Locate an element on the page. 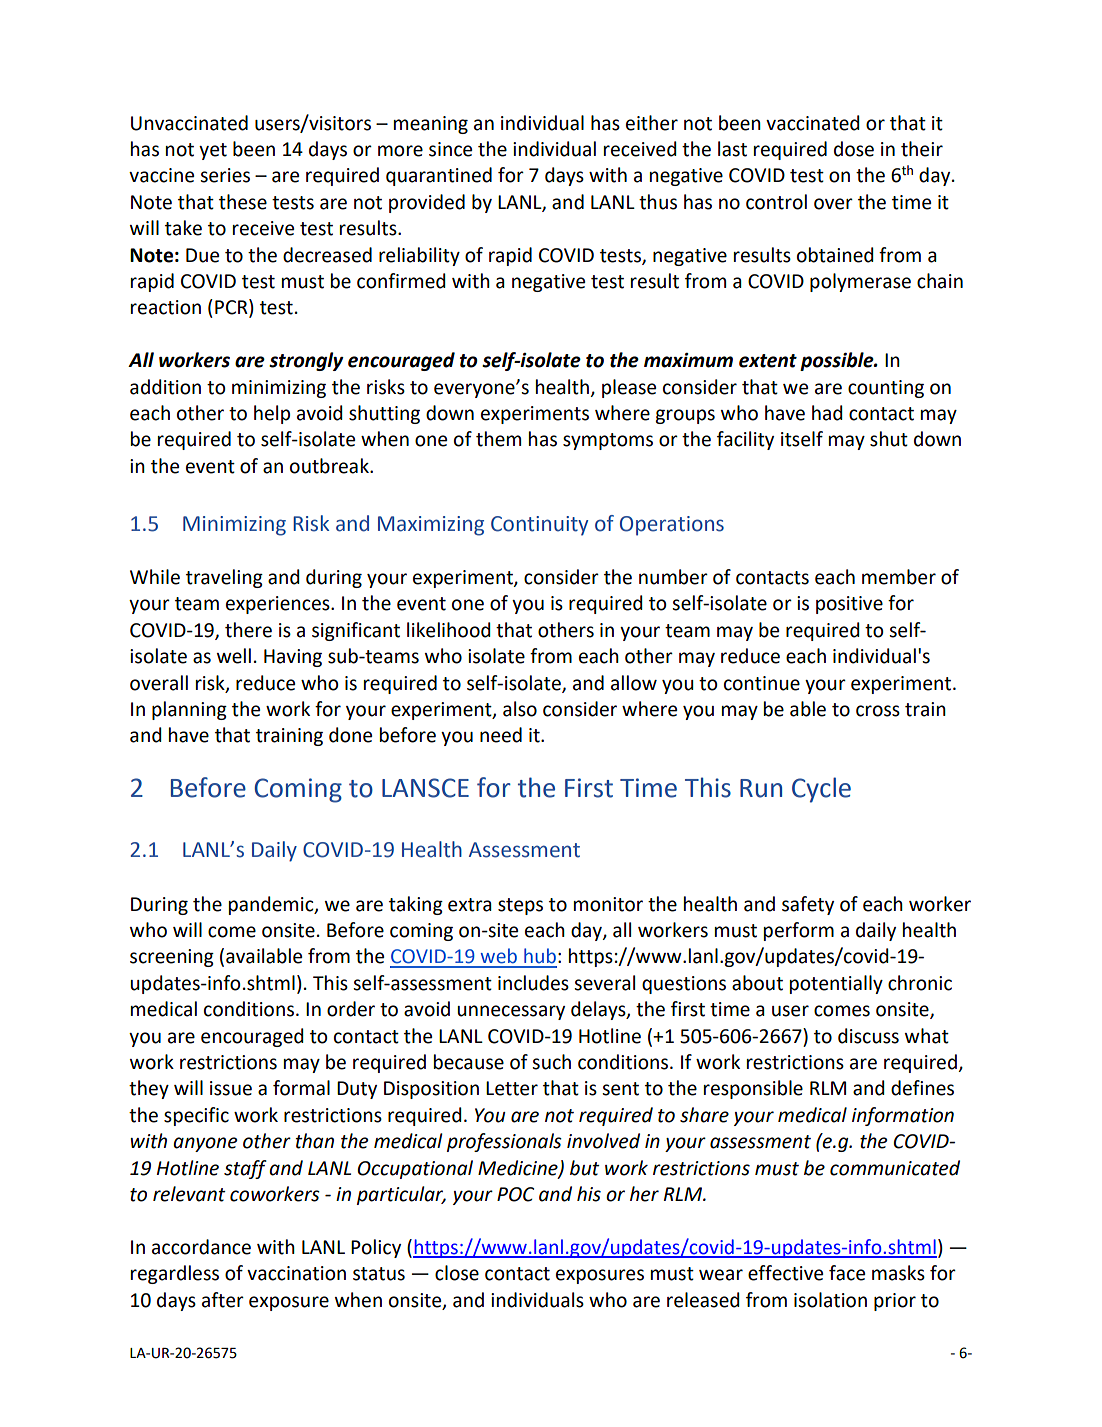 The width and height of the page is (1102, 1427). traveling is located at coordinates (224, 578).
